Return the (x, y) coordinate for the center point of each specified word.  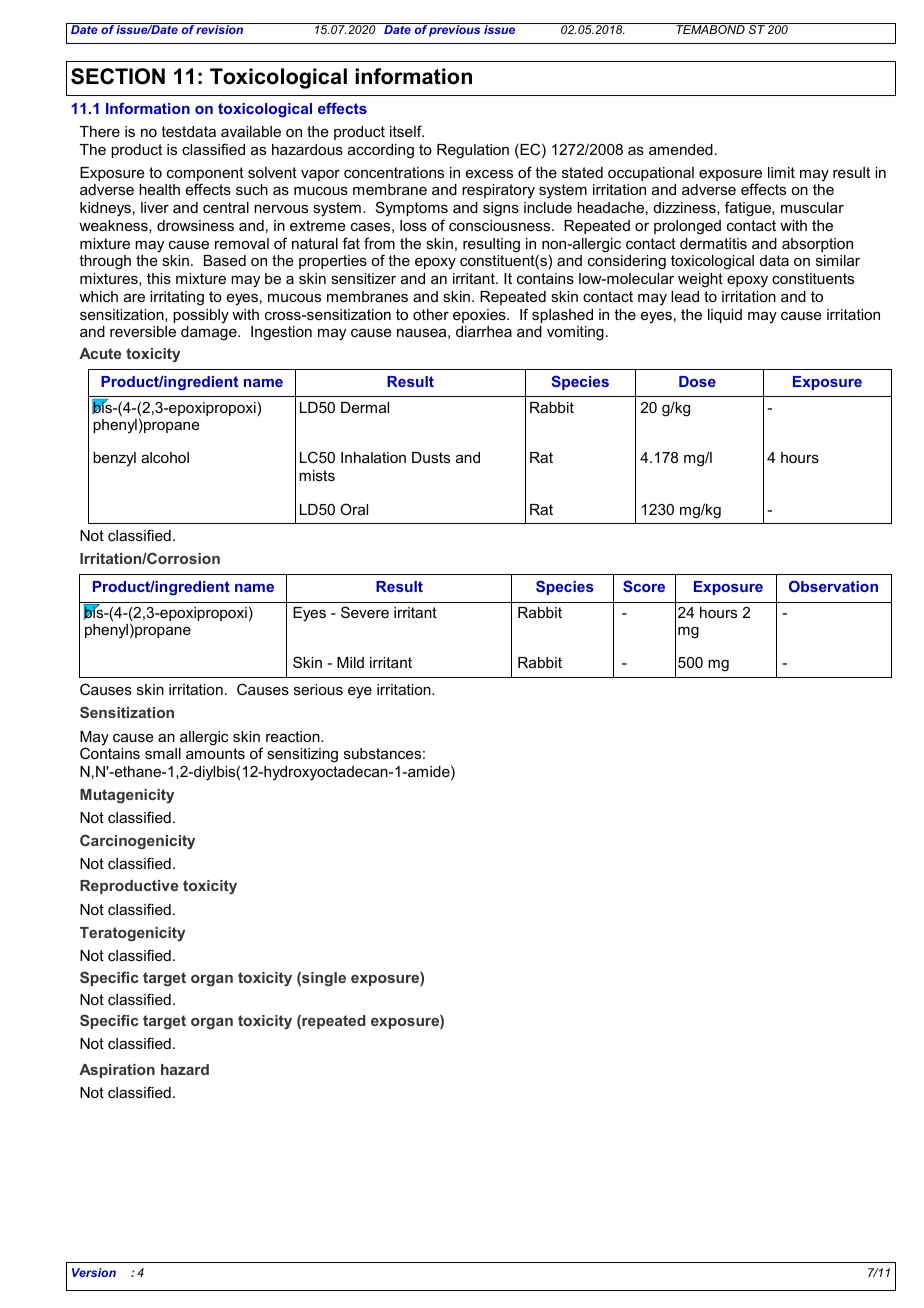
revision (220, 28)
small (163, 753)
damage (210, 333)
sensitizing (302, 755)
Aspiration (117, 1071)
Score (644, 586)
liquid (725, 316)
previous (455, 30)
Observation (833, 586)
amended (681, 149)
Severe (365, 612)
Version (94, 1272)
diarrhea (484, 331)
